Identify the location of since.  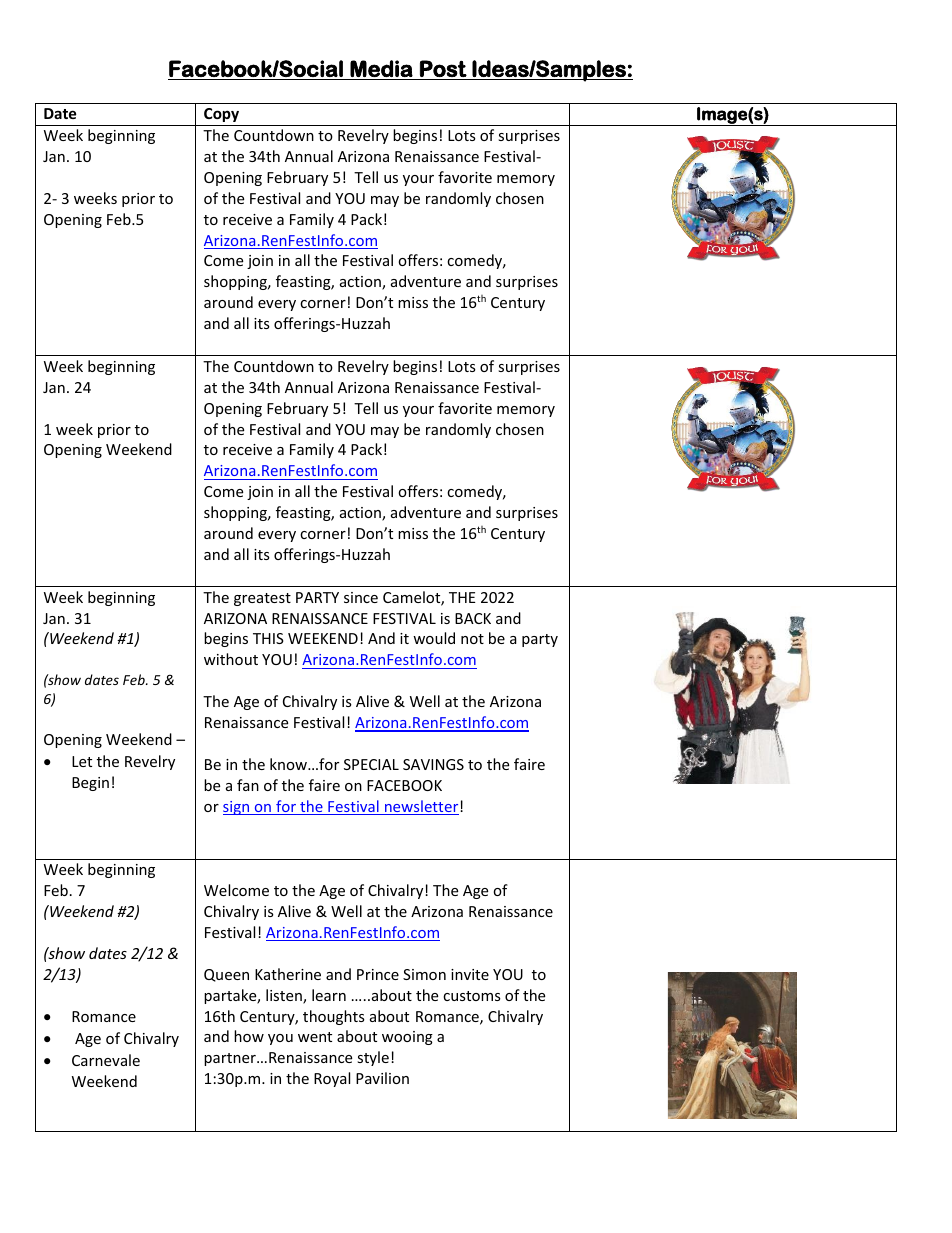
(361, 597).
